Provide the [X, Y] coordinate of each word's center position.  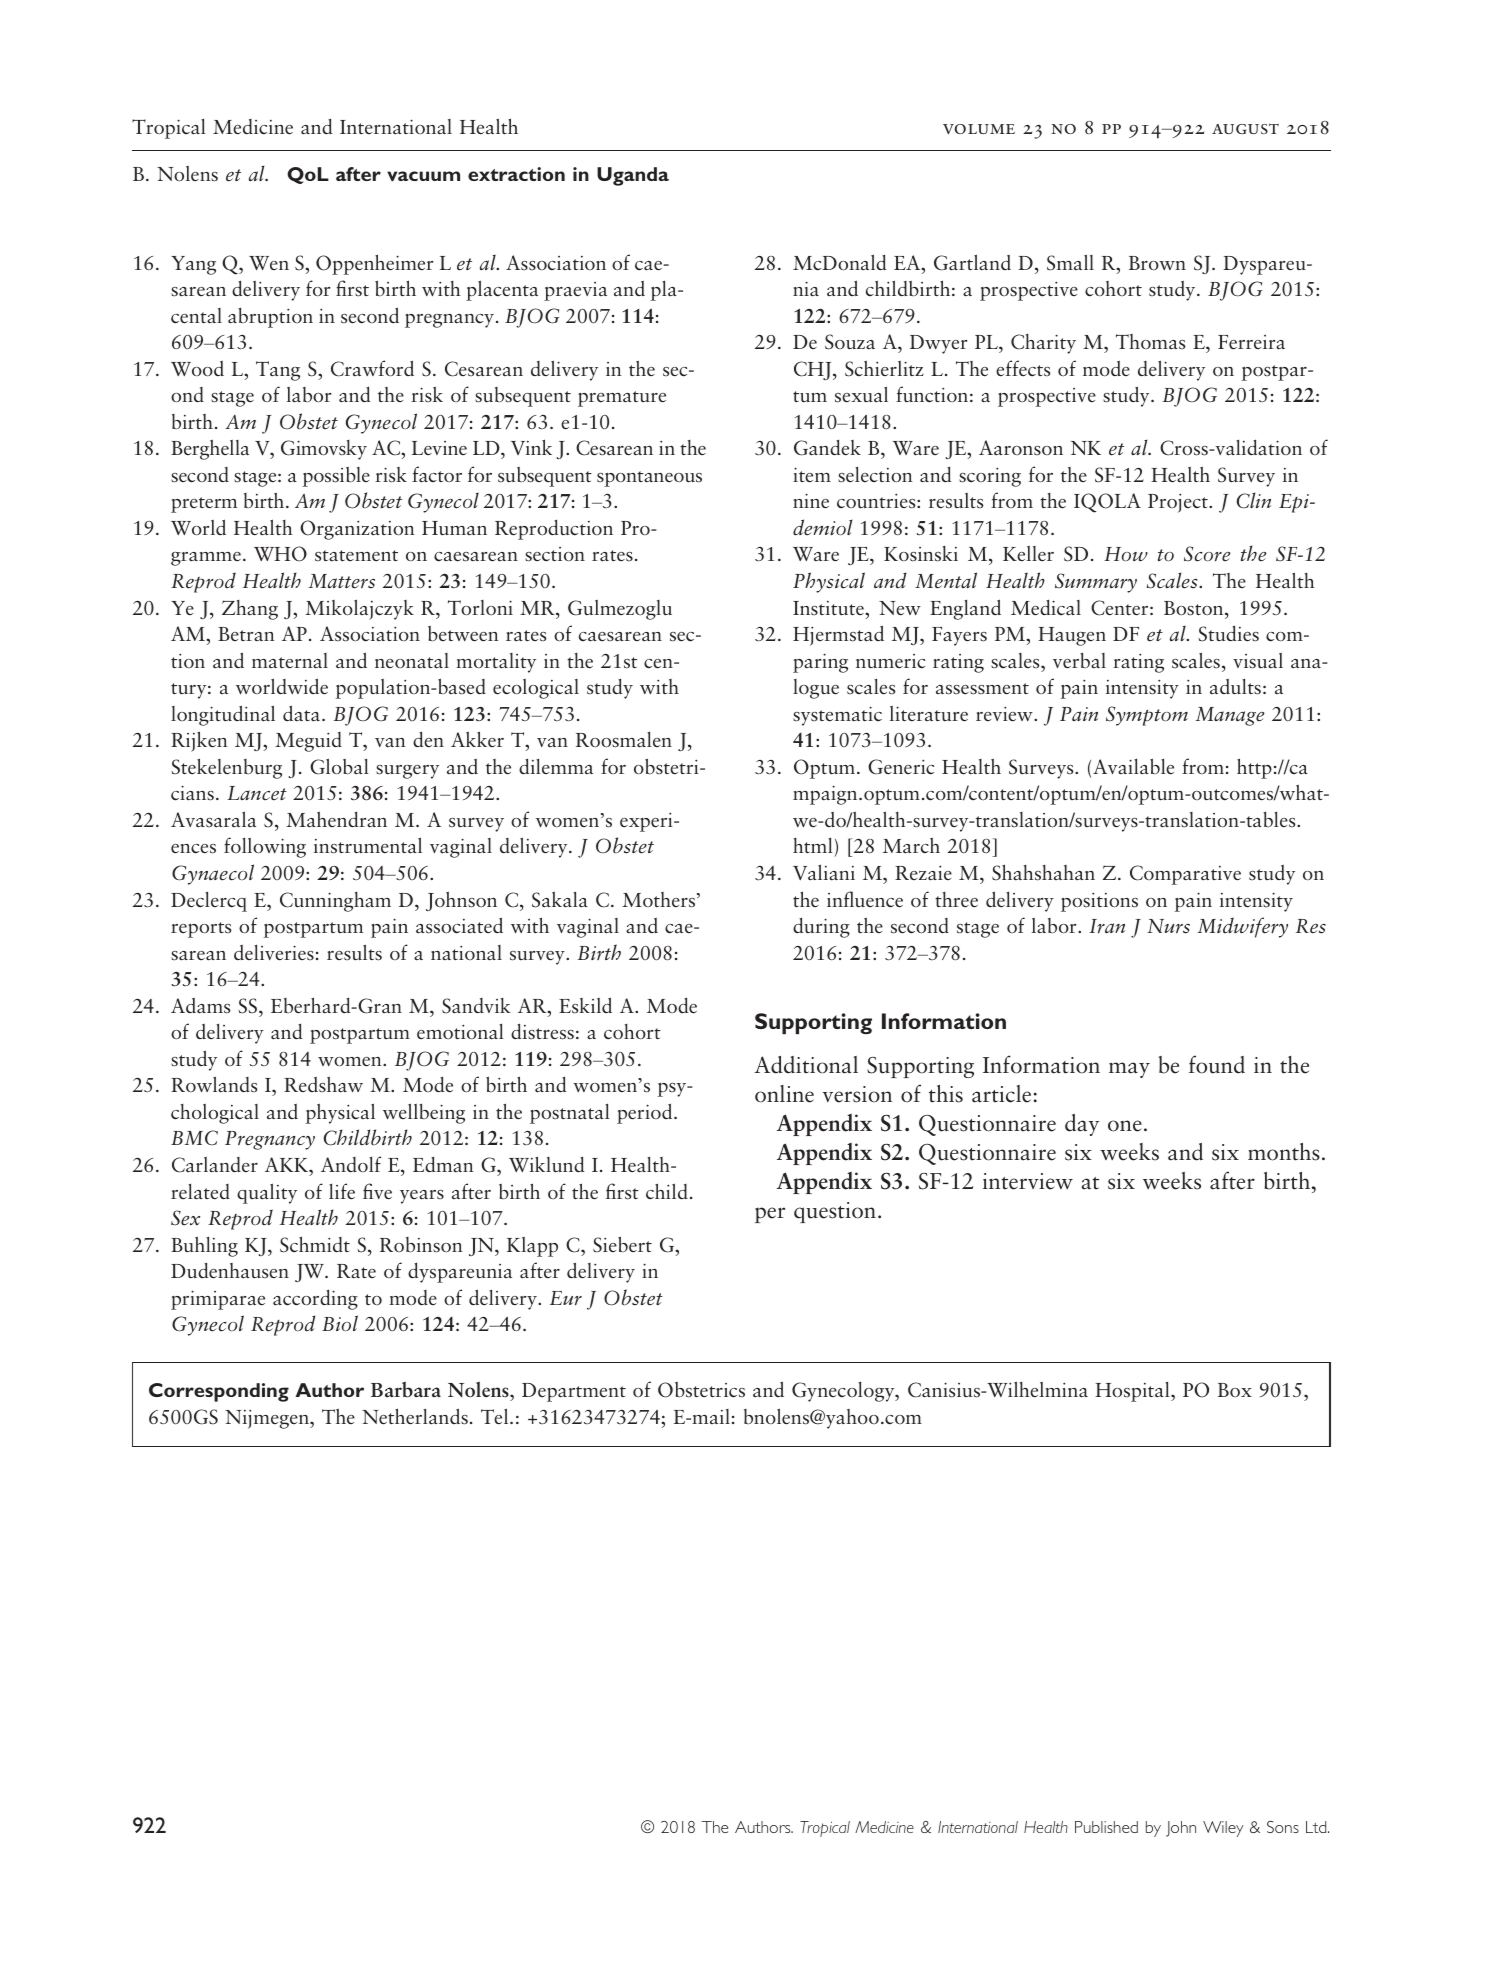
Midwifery [1243, 927]
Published [1106, 1827]
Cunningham [335, 902]
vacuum [423, 176]
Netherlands [415, 1416]
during [821, 927]
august [1245, 128]
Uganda [633, 176]
